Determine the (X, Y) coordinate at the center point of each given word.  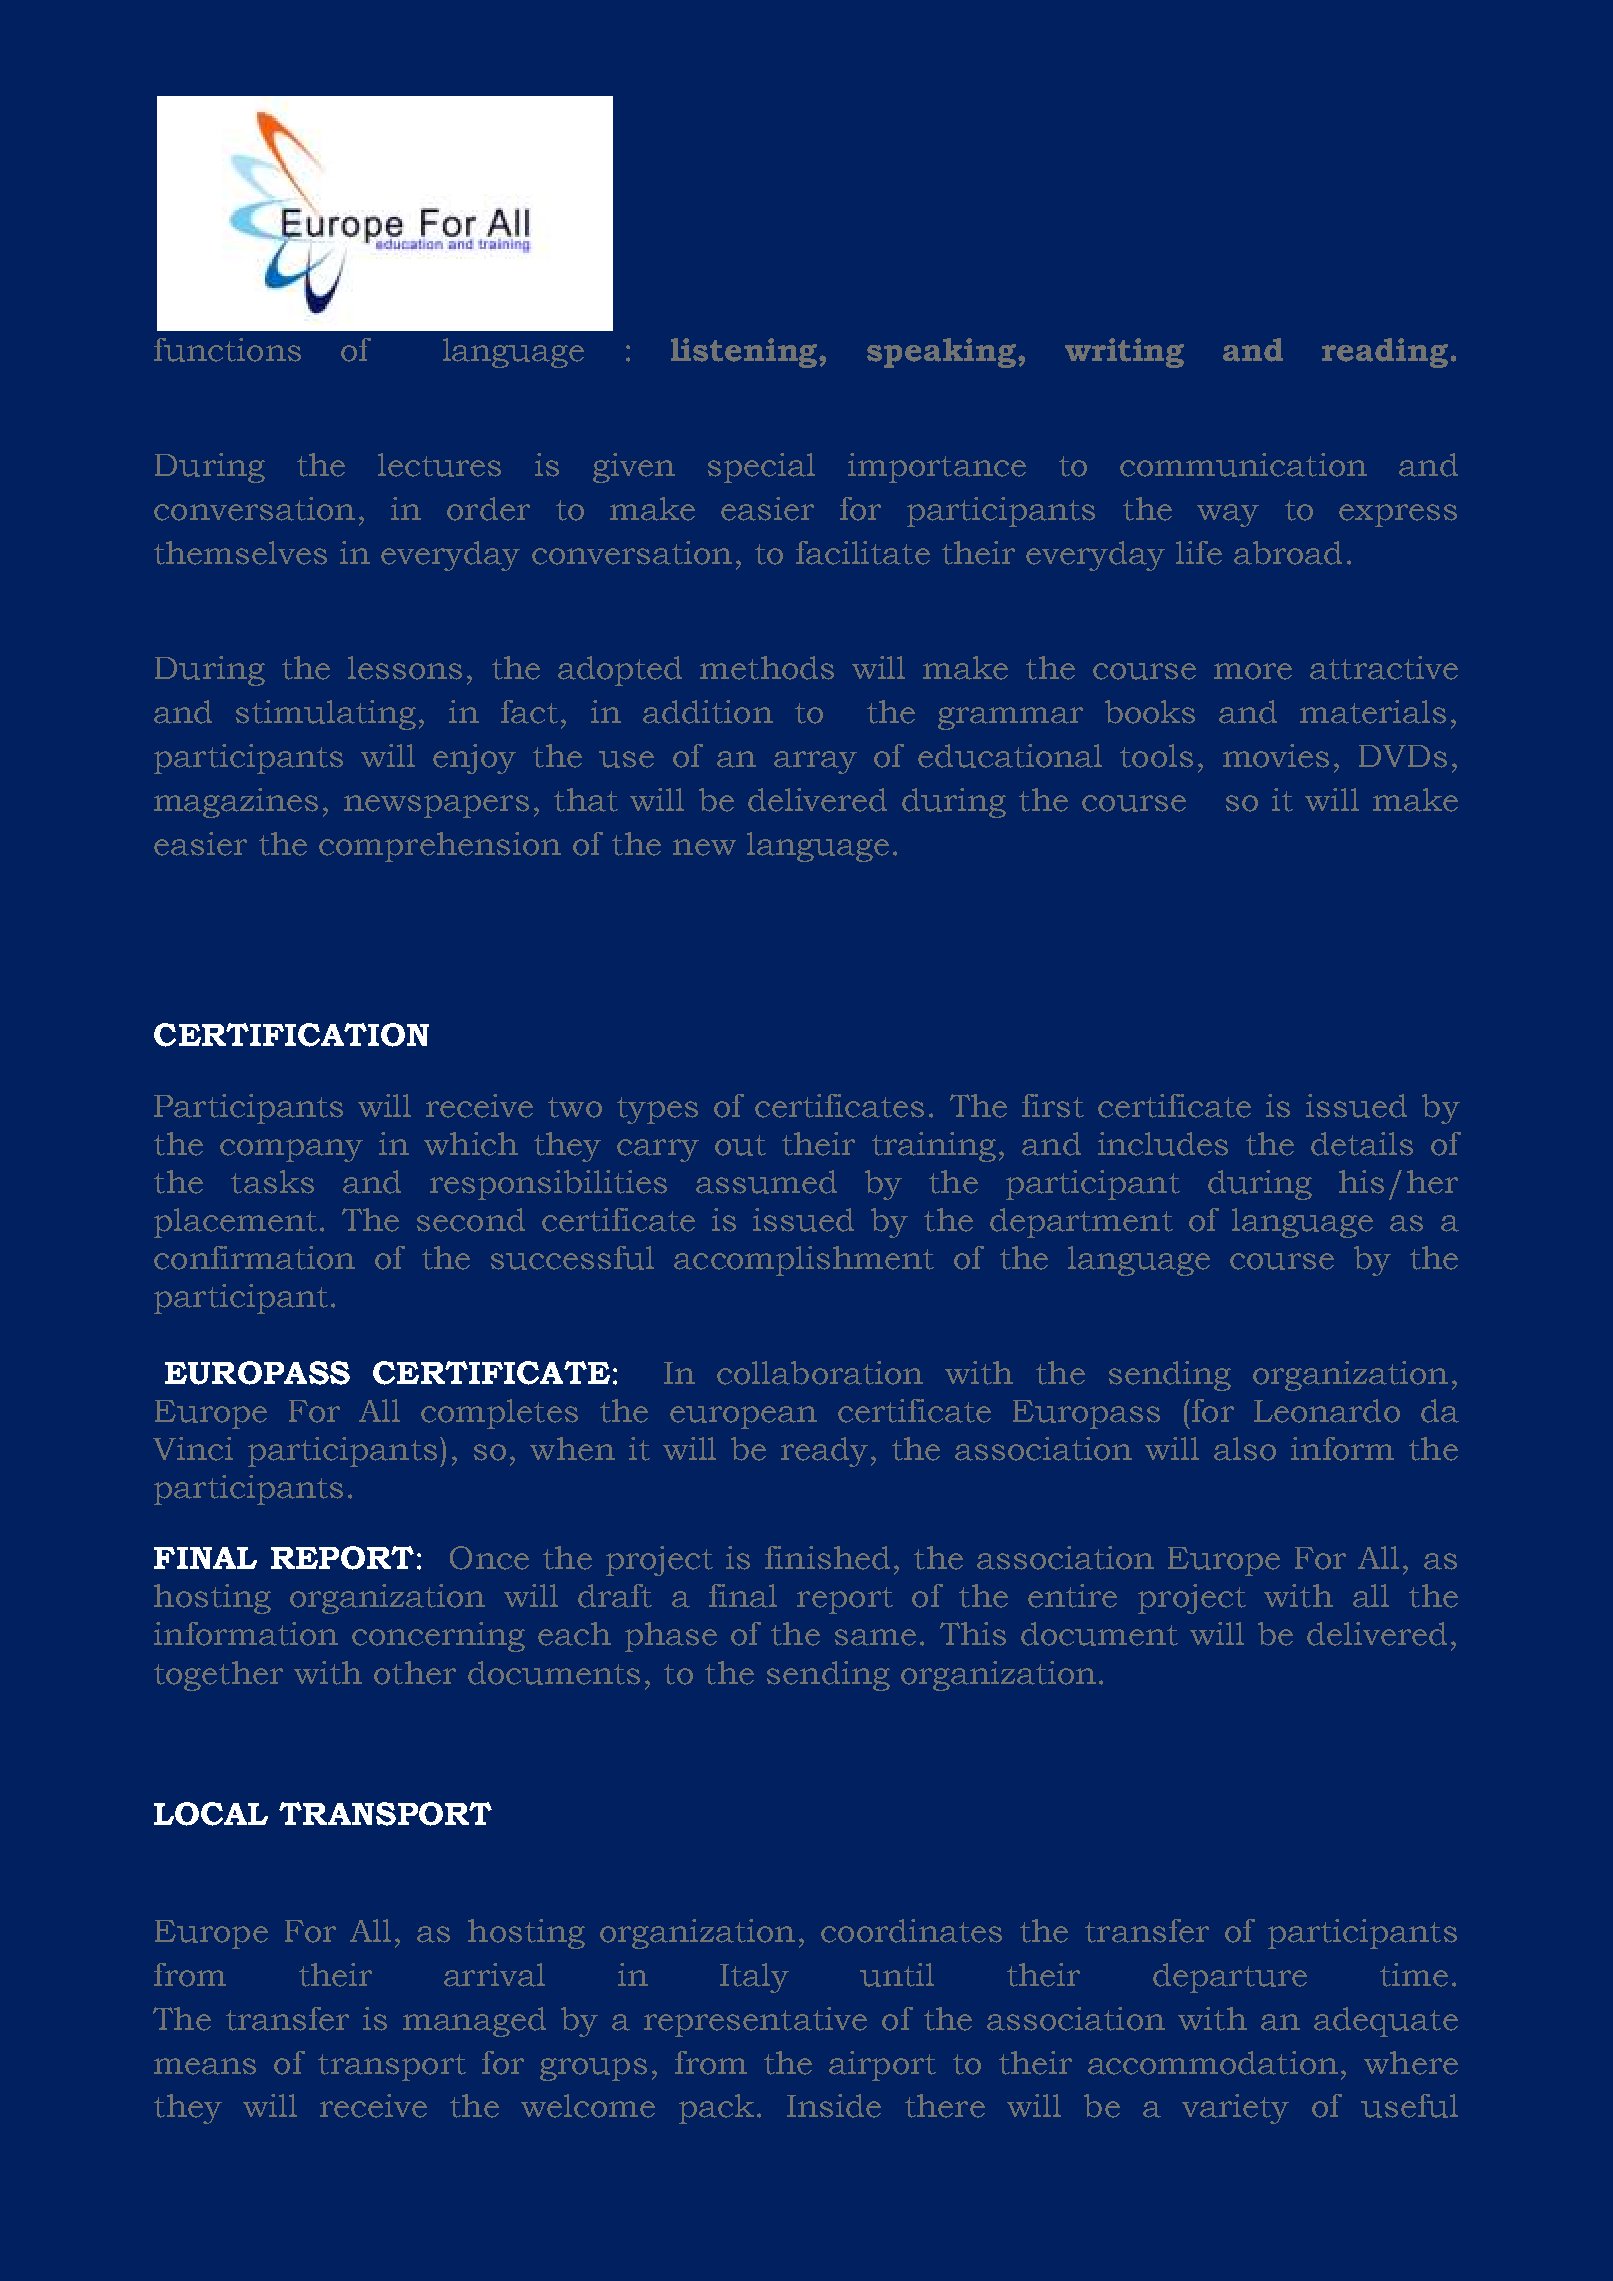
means (205, 2066)
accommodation (1213, 2063)
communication (1243, 465)
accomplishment (804, 1261)
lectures (439, 465)
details (1362, 1144)
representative (755, 2022)
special (761, 468)
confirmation (254, 1258)
